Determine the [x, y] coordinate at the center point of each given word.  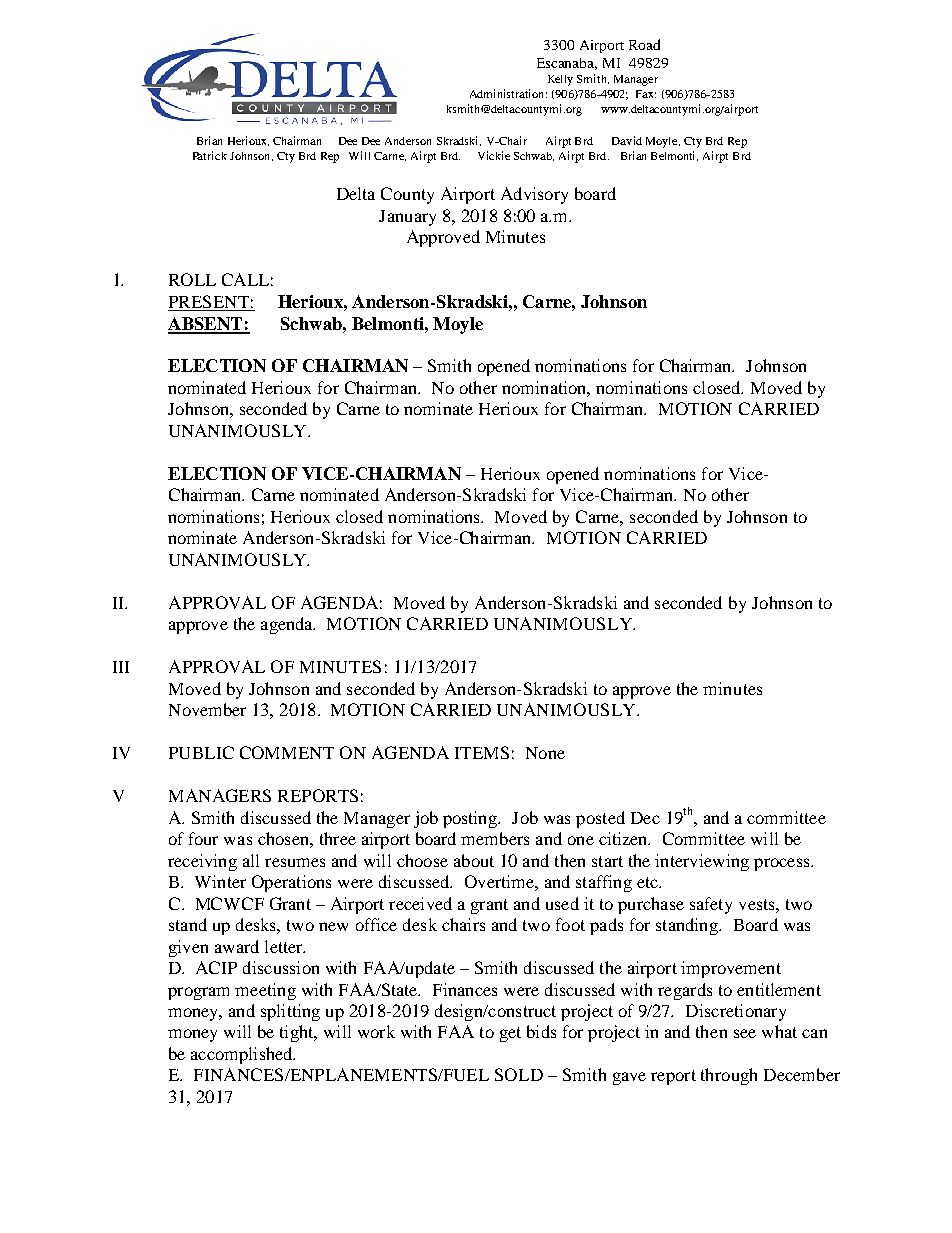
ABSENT [206, 325]
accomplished [243, 1055]
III [121, 667]
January [407, 218]
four [203, 838]
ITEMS [482, 752]
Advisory [534, 195]
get [510, 1034]
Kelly [560, 80]
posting [471, 819]
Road [644, 44]
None [545, 753]
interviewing [702, 862]
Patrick [210, 155]
